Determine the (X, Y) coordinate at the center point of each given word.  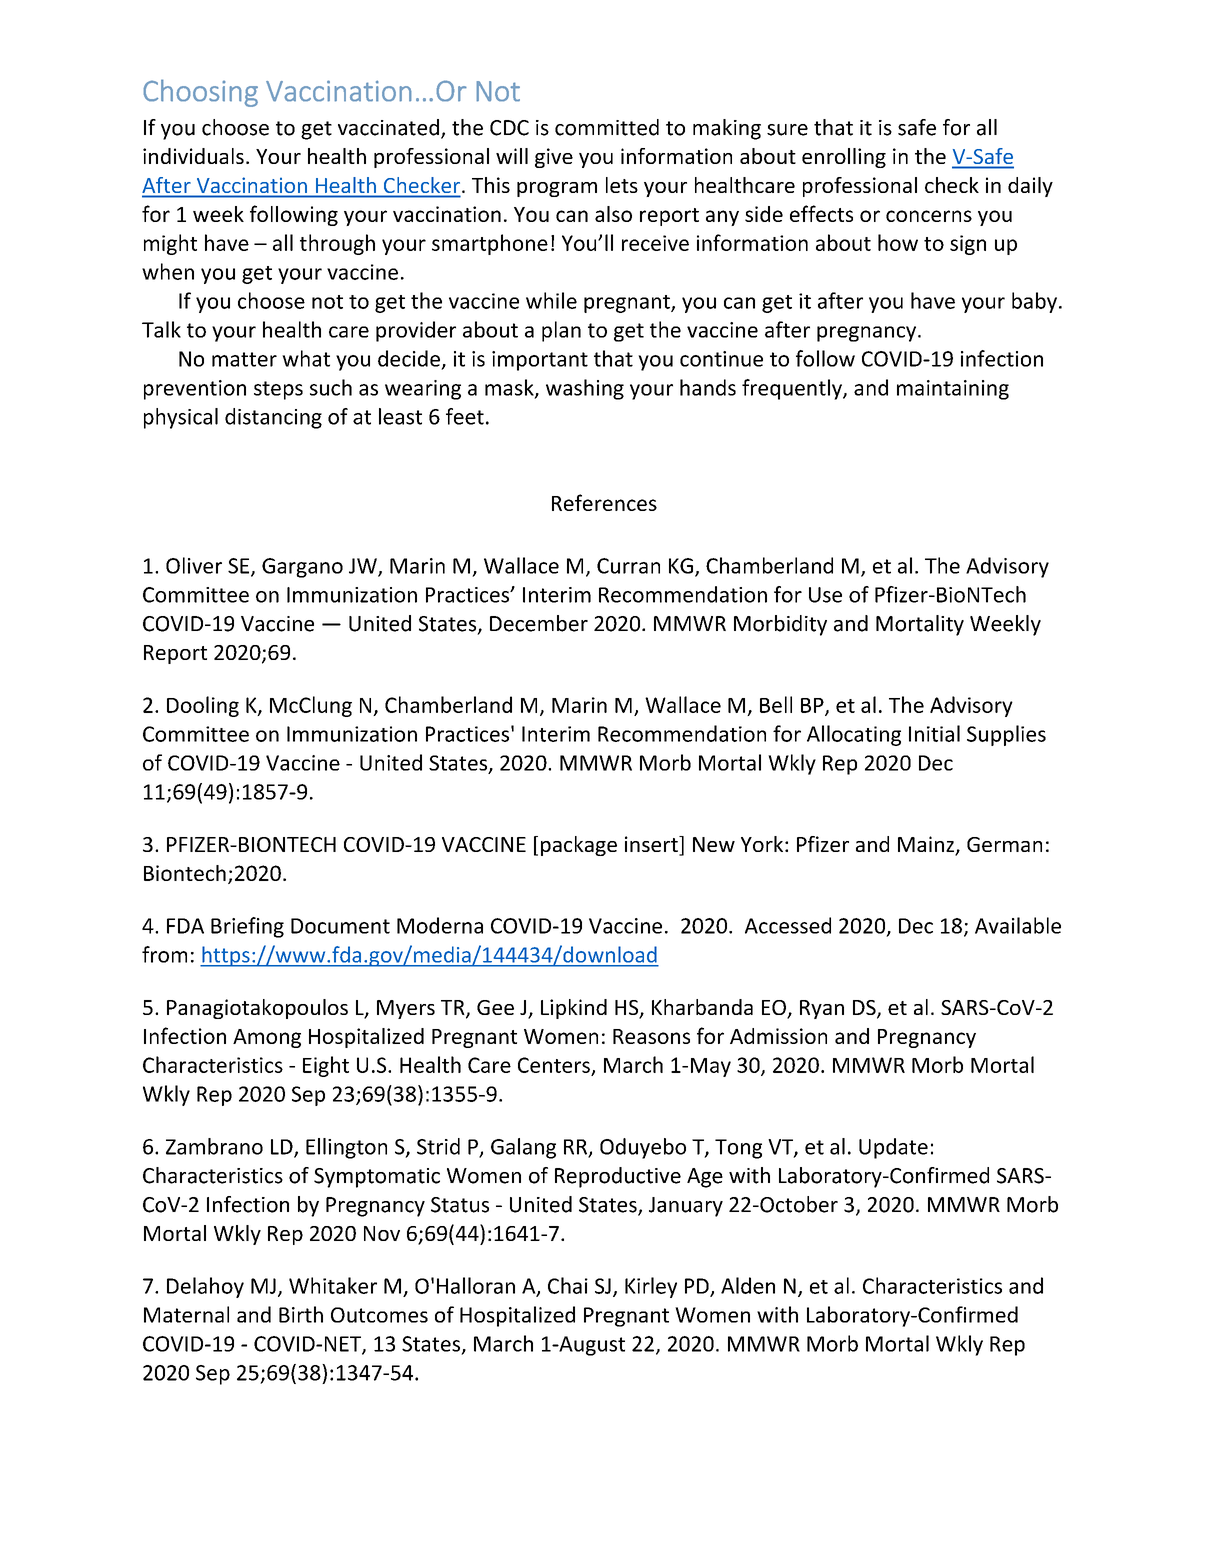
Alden (748, 1285)
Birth (301, 1314)
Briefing (247, 927)
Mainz (927, 845)
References (604, 502)
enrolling (844, 158)
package (579, 846)
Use (825, 595)
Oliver (194, 565)
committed (607, 127)
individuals (193, 156)
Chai (568, 1285)
